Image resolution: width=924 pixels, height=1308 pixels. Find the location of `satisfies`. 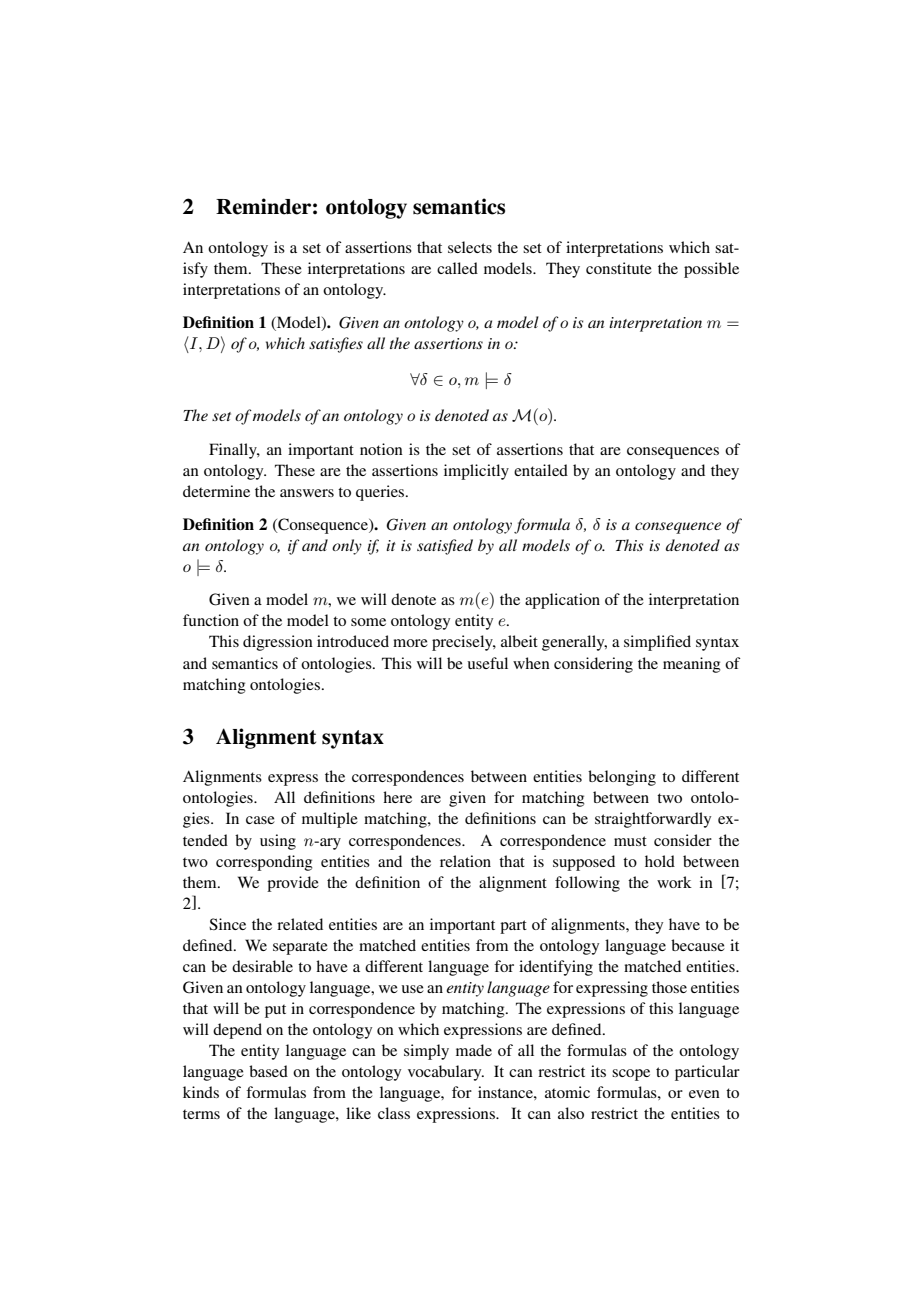

satisfies is located at coordinates (336, 345).
